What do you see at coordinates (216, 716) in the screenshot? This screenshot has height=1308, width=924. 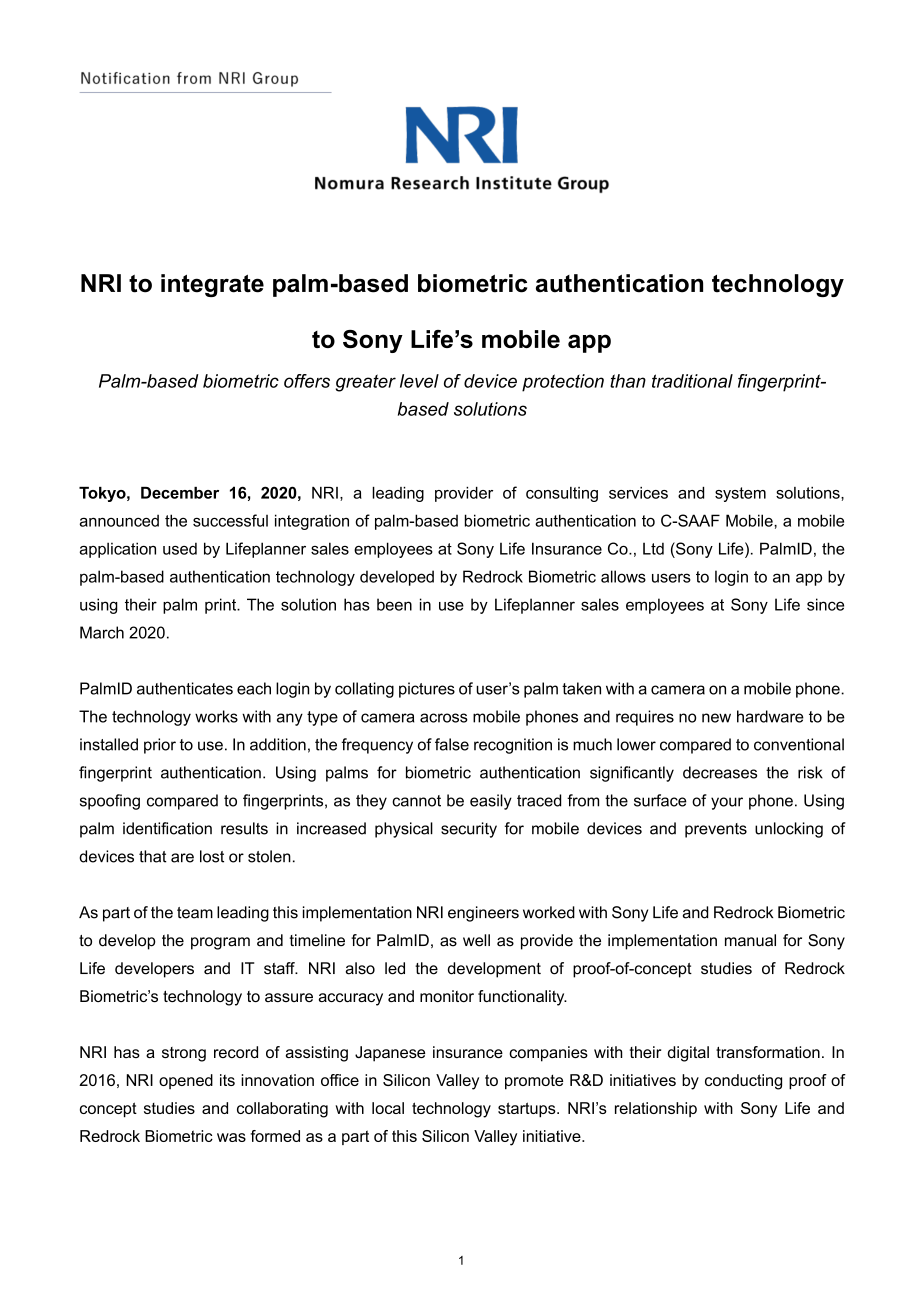 I see `works` at bounding box center [216, 716].
